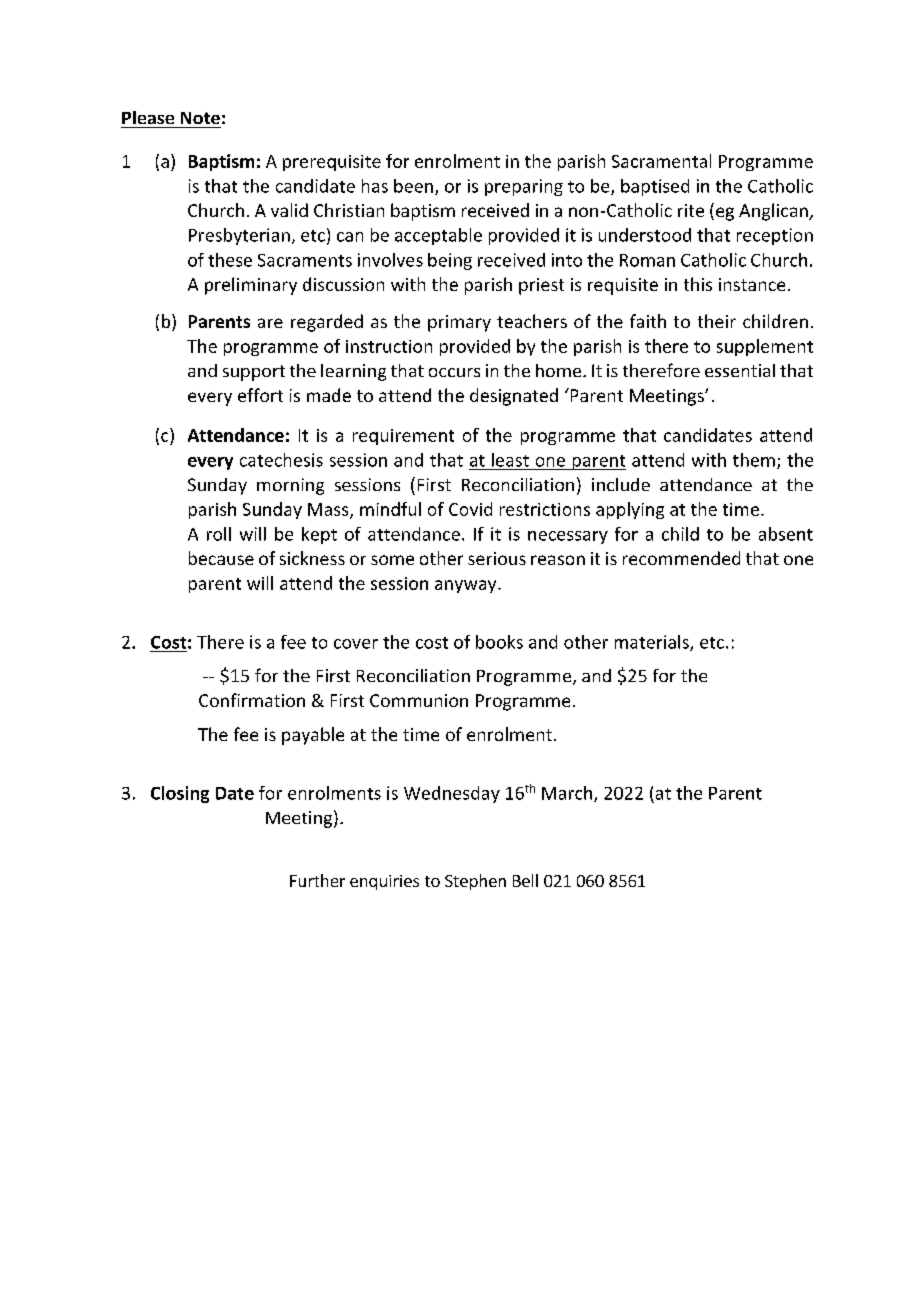 The image size is (924, 1308). What do you see at coordinates (200, 118) in the document?
I see `Note` at bounding box center [200, 118].
